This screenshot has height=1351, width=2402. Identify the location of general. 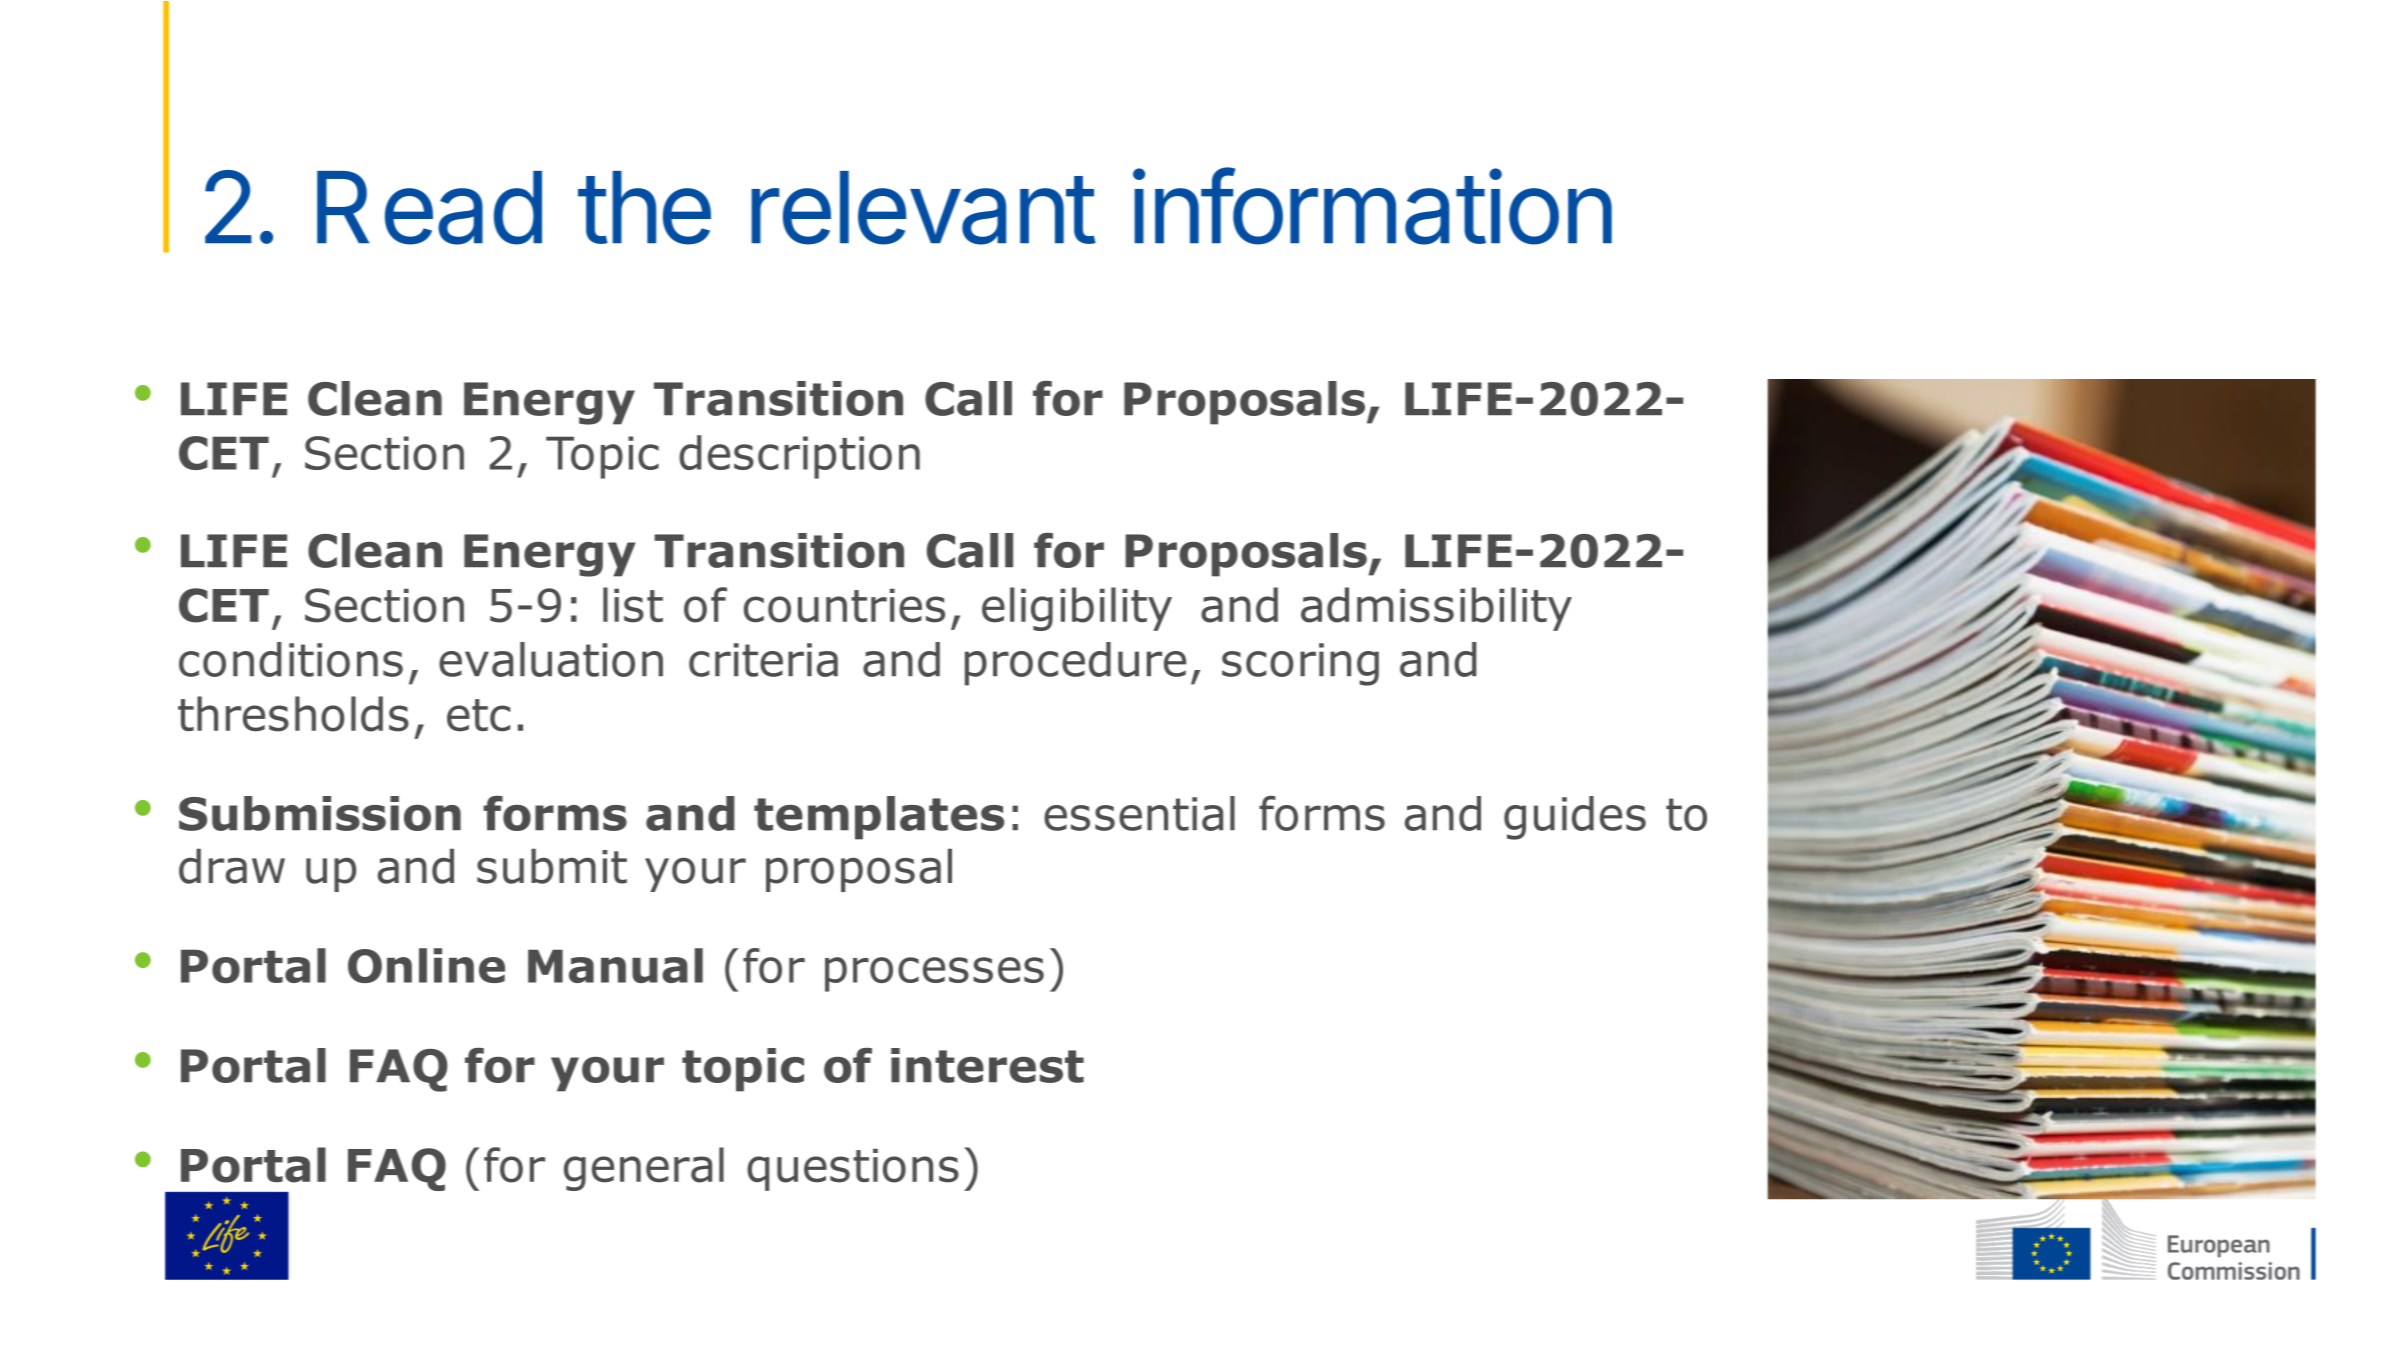
(644, 1169).
